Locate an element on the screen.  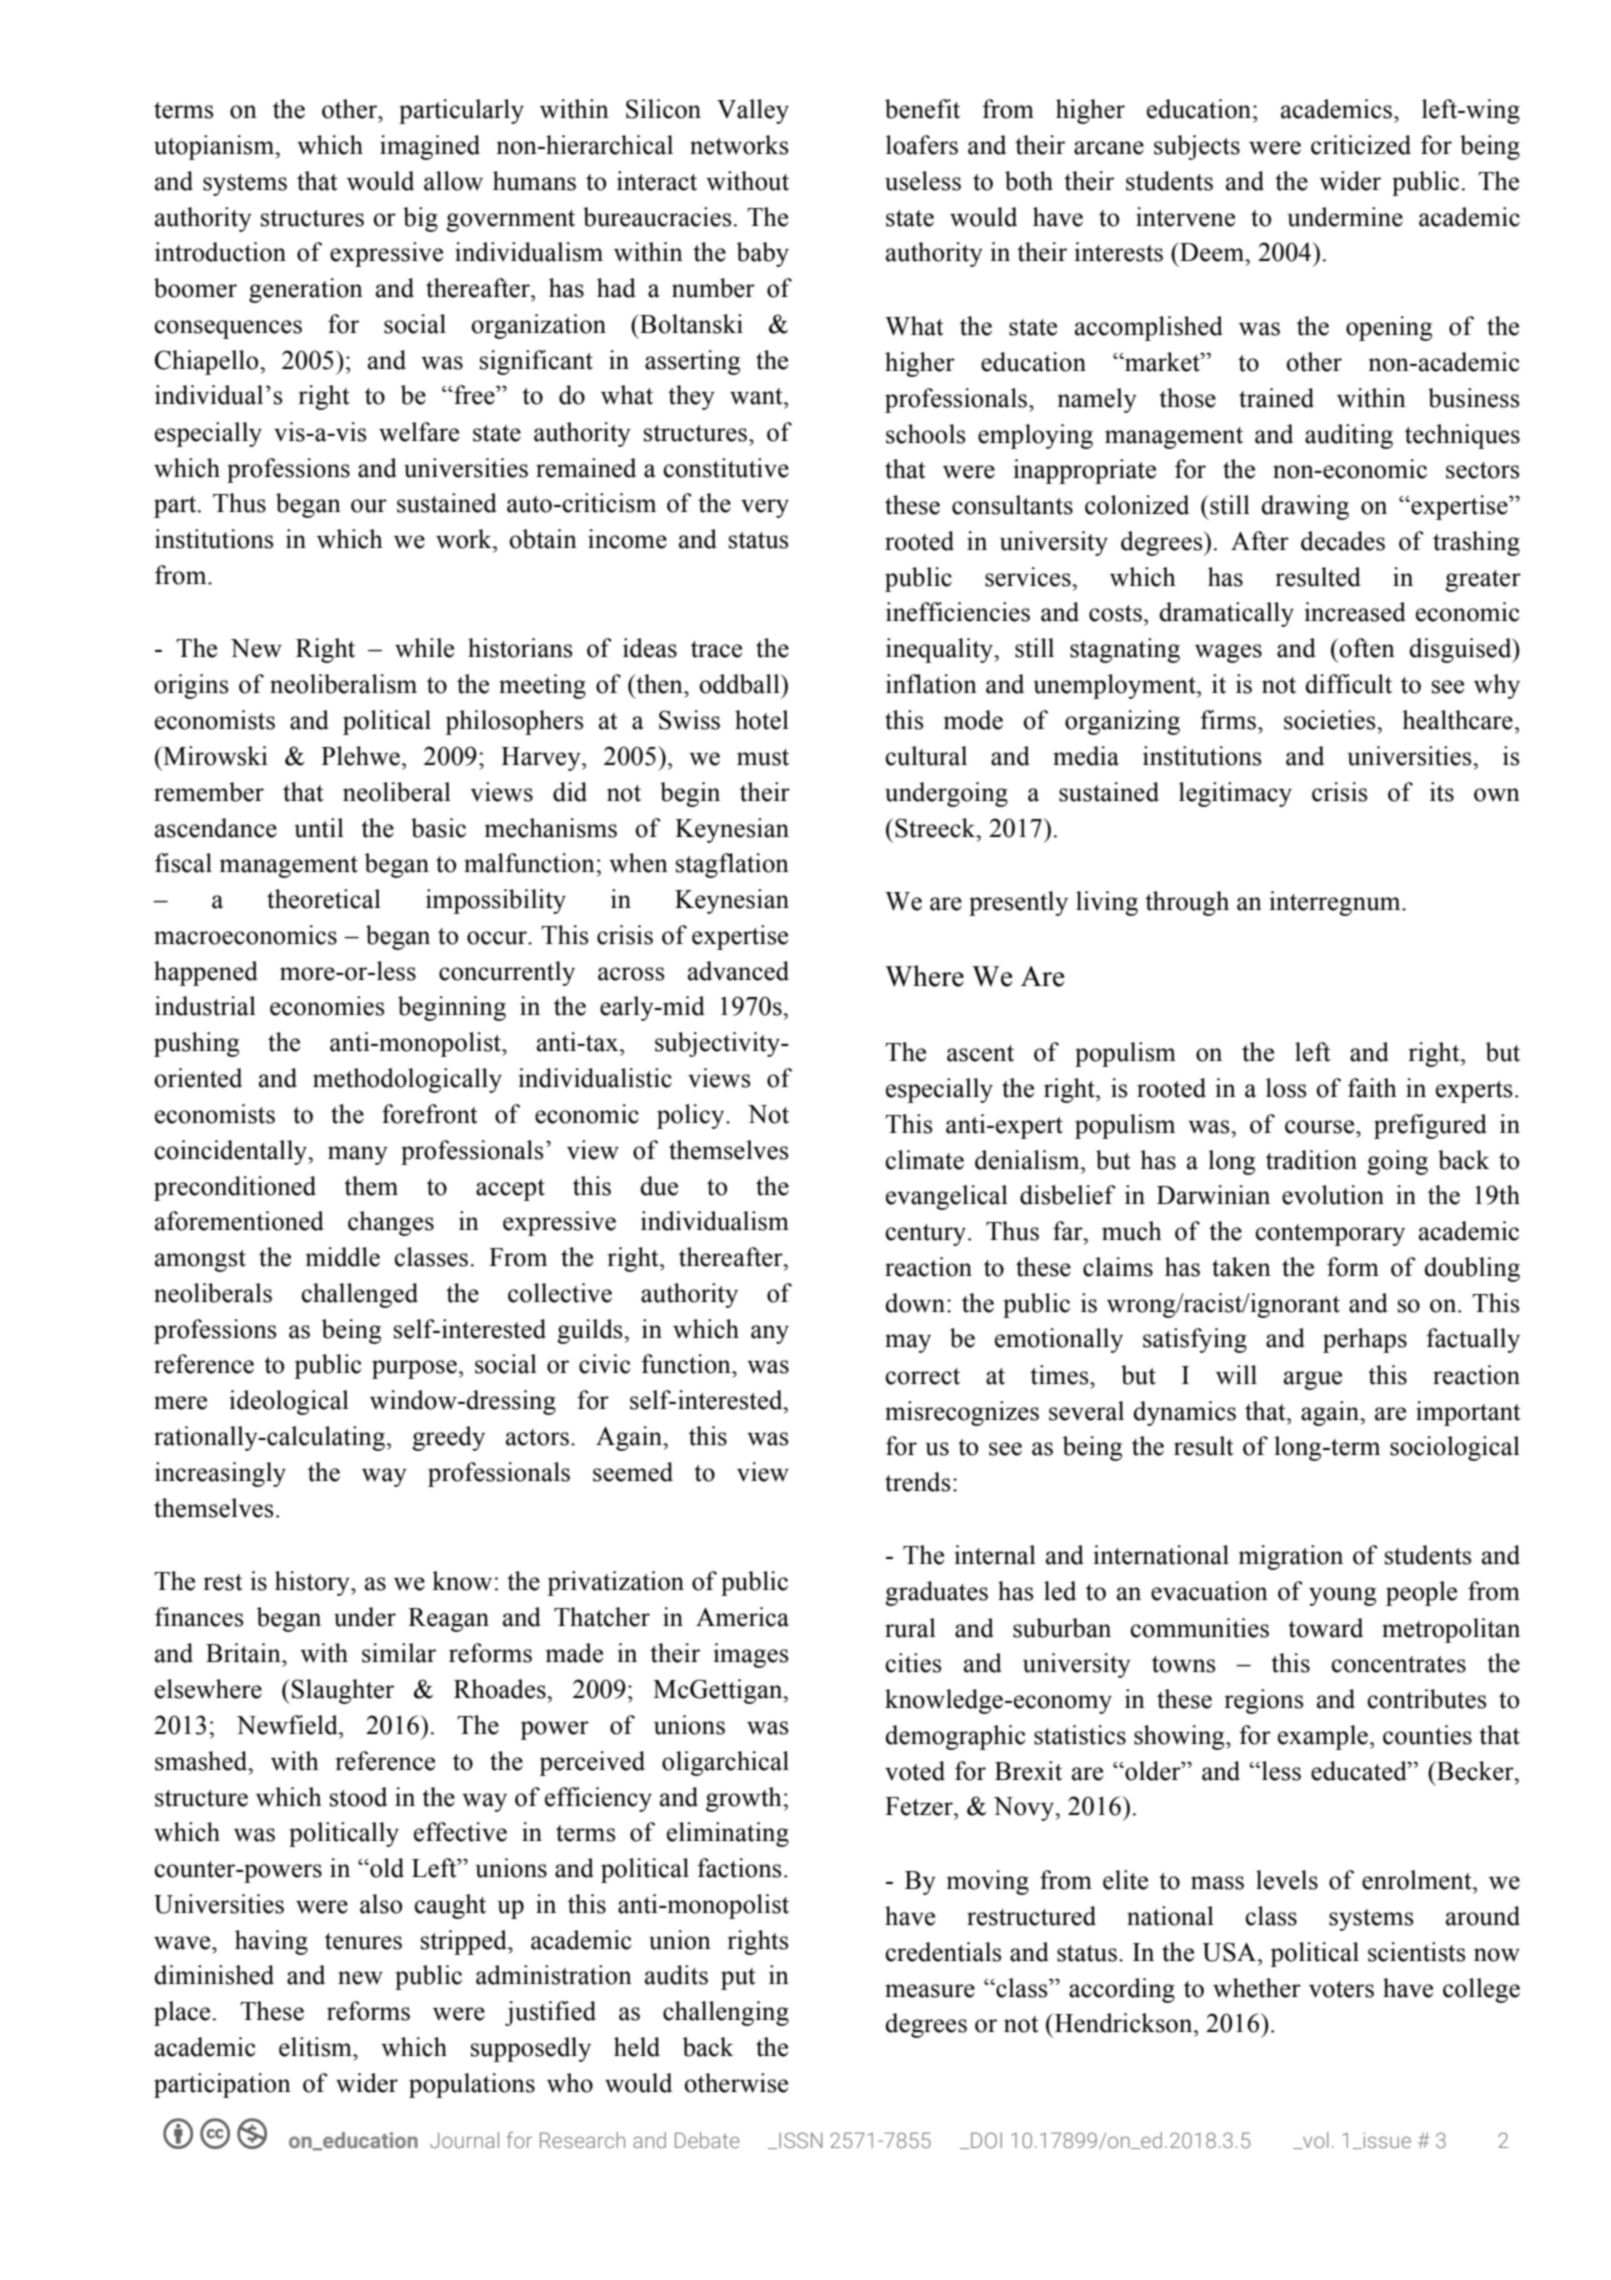
argue is located at coordinates (1313, 1380).
